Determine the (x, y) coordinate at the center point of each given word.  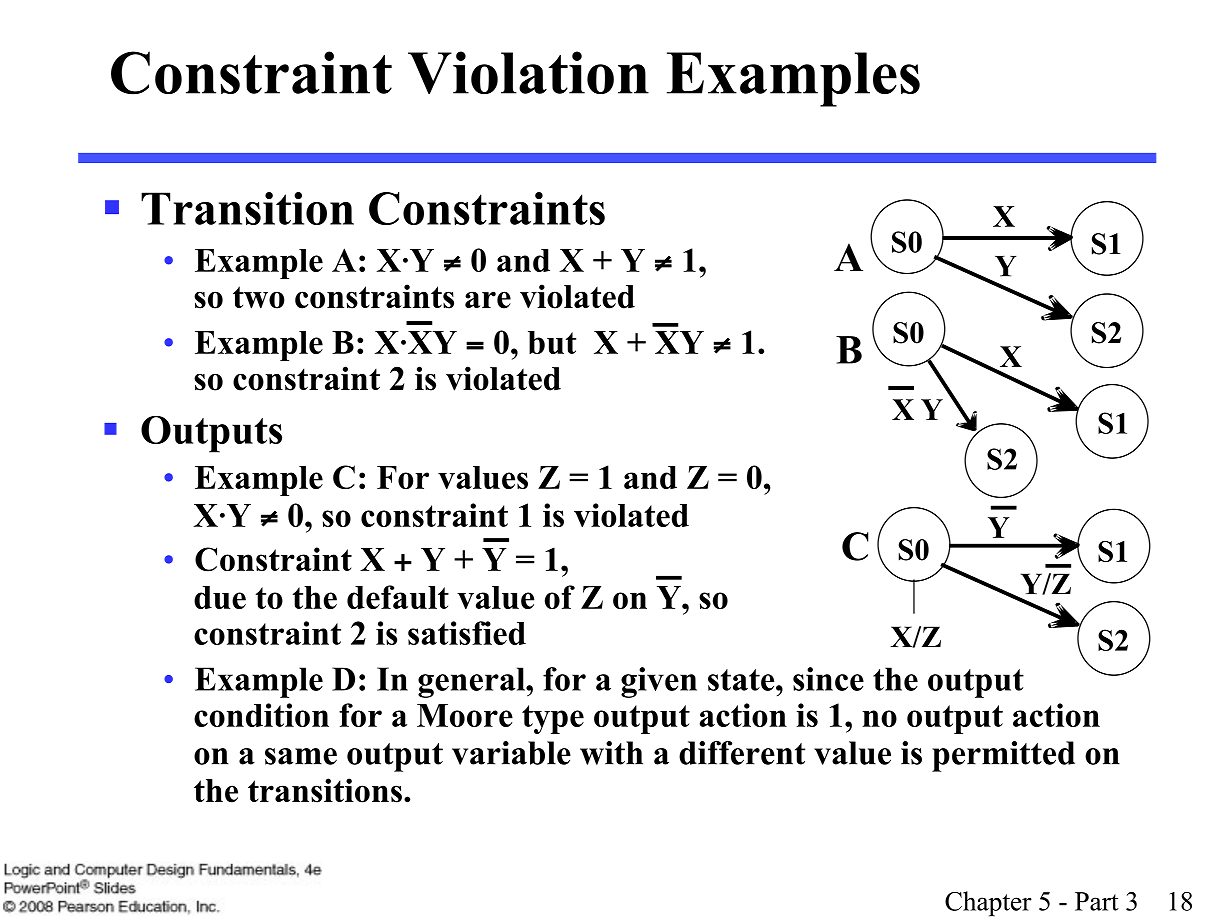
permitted (1003, 756)
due (220, 597)
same (301, 756)
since (828, 679)
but (552, 342)
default (398, 597)
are (488, 300)
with (611, 753)
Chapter (988, 904)
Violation (528, 72)
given (659, 682)
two (259, 297)
